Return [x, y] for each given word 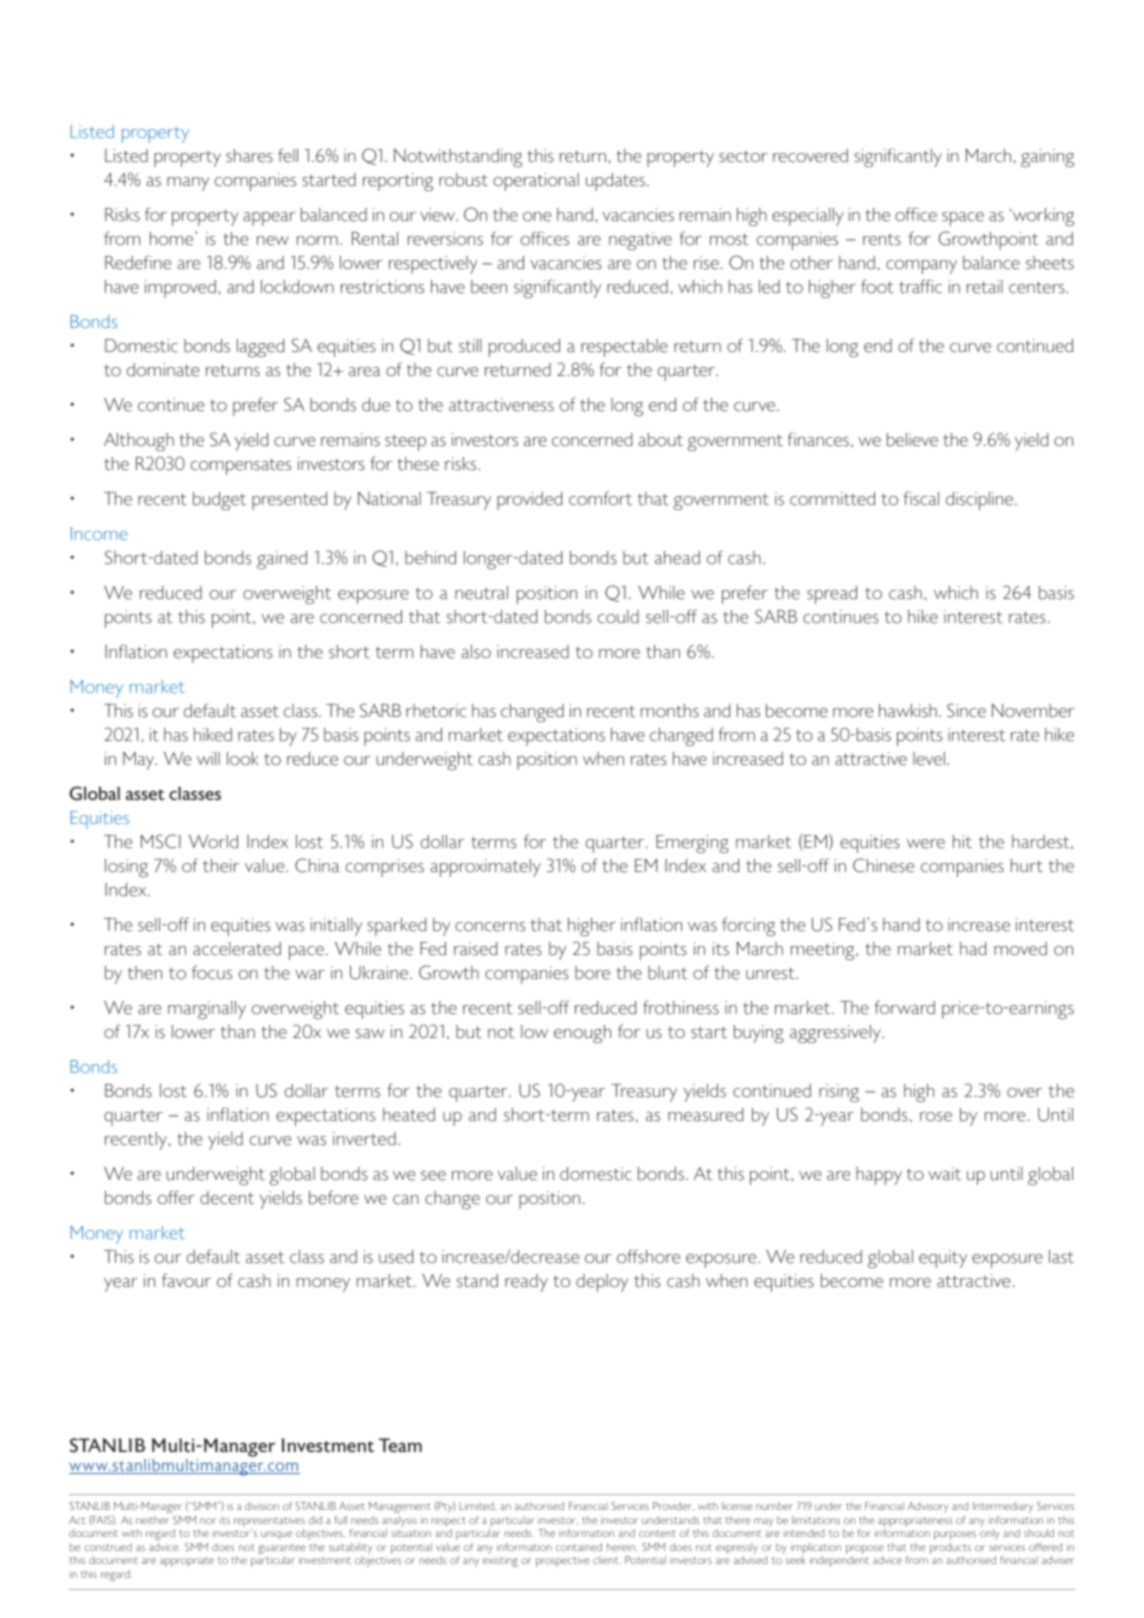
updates [615, 182]
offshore [648, 1256]
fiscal [921, 498]
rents [882, 240]
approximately [486, 868]
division [262, 1506]
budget [219, 501]
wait [944, 1174]
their [221, 866]
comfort [600, 498]
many [188, 184]
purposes [955, 1535]
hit [962, 842]
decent [227, 1198]
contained [579, 1547]
